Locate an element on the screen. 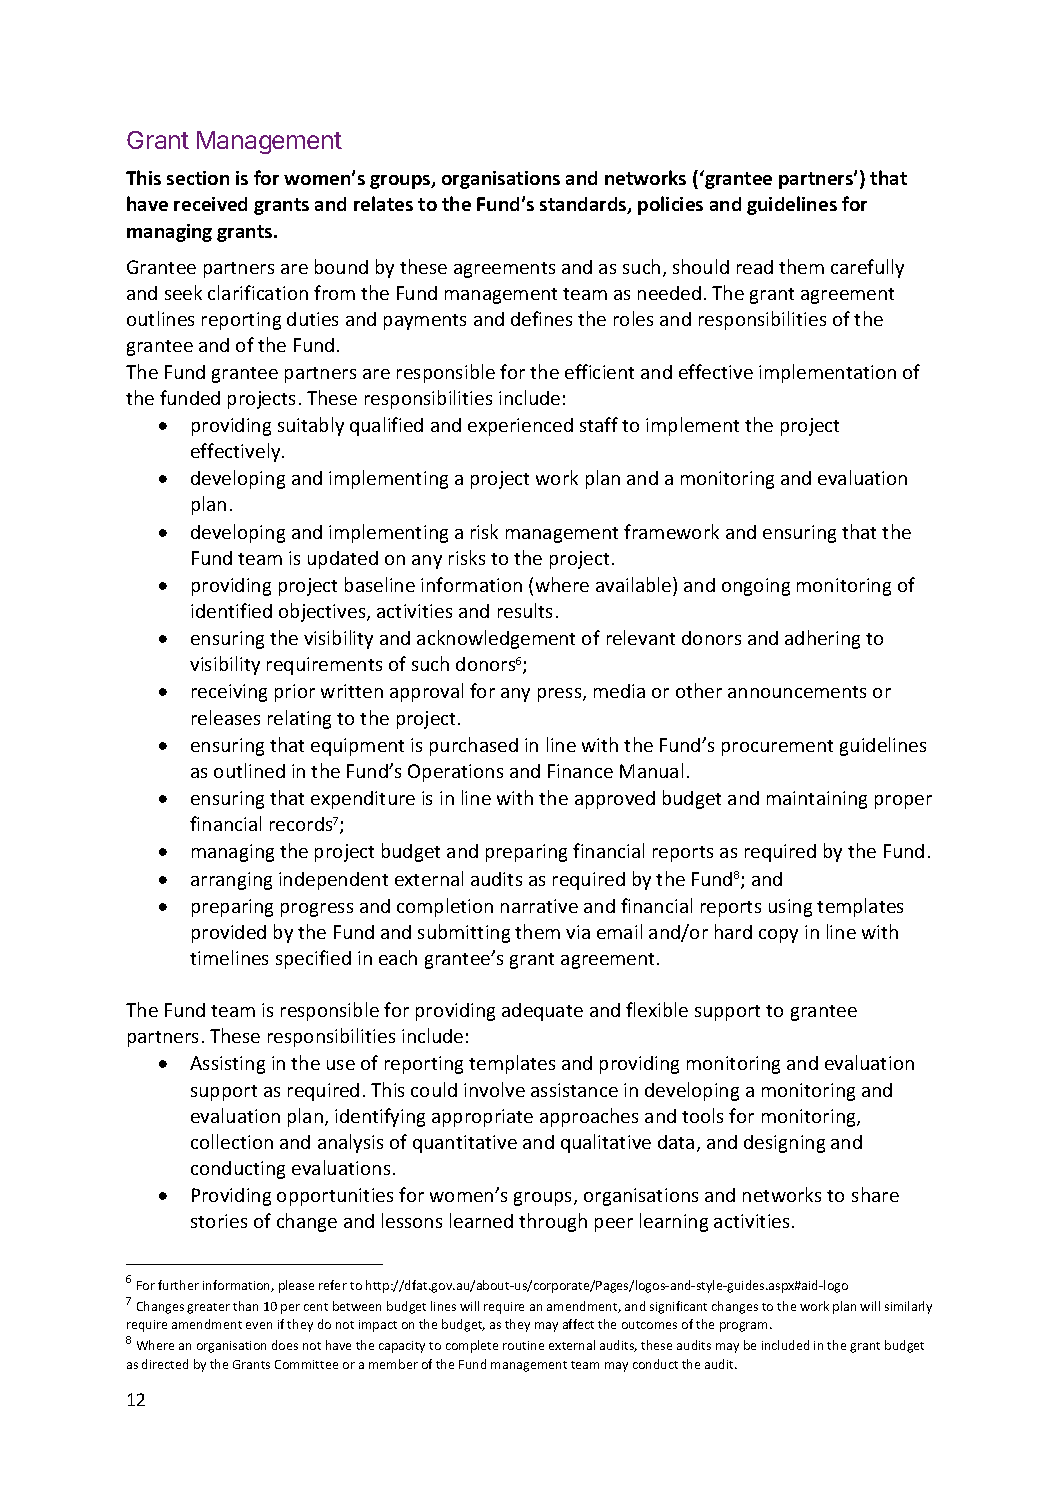 This screenshot has height=1499, width=1059. standards is located at coordinates (584, 205).
